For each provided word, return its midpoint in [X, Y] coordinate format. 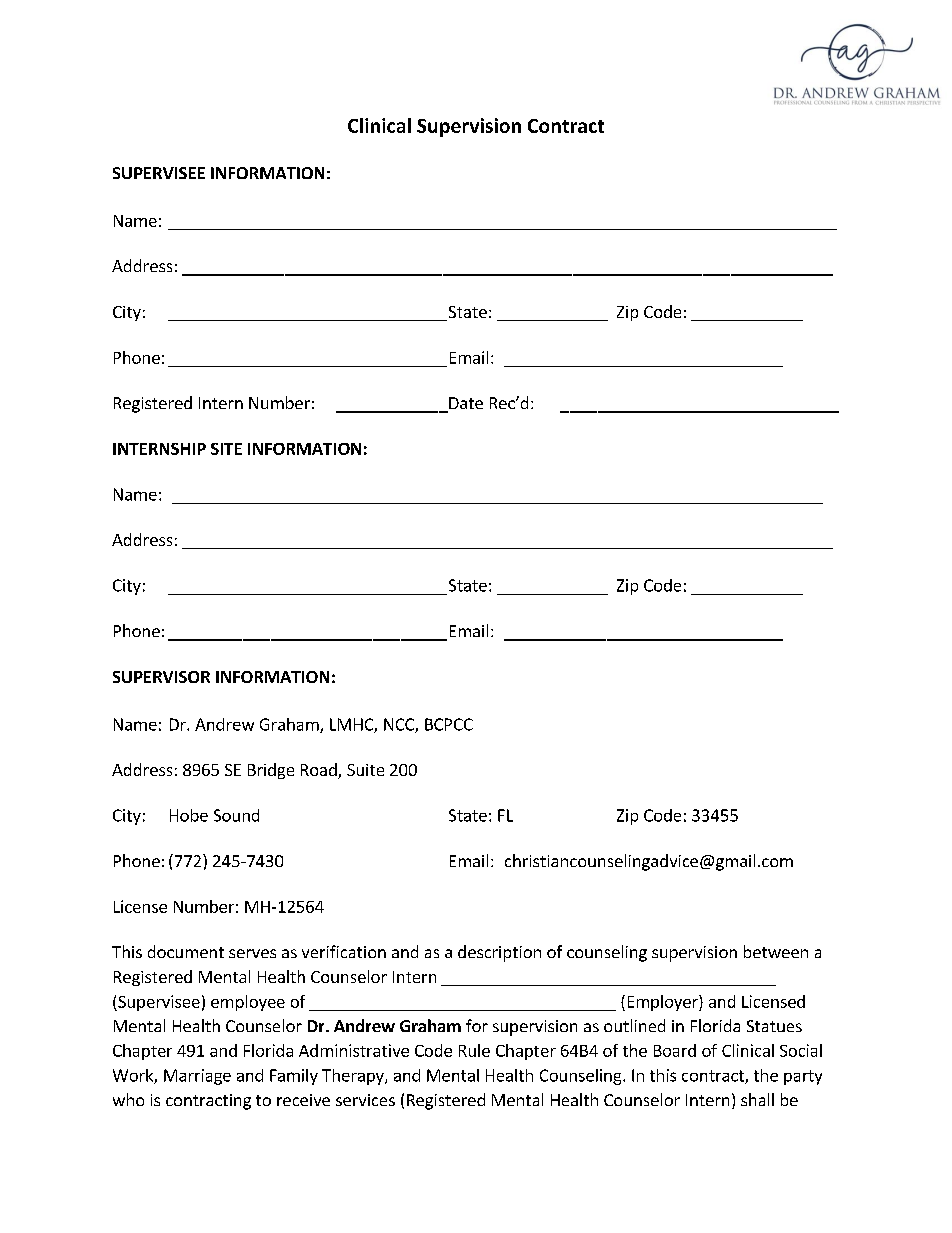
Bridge [271, 771]
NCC [400, 725]
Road [320, 771]
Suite [365, 770]
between [776, 951]
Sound [236, 815]
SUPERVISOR [161, 677]
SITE [226, 449]
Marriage [197, 1077]
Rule [474, 1050]
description [499, 953]
